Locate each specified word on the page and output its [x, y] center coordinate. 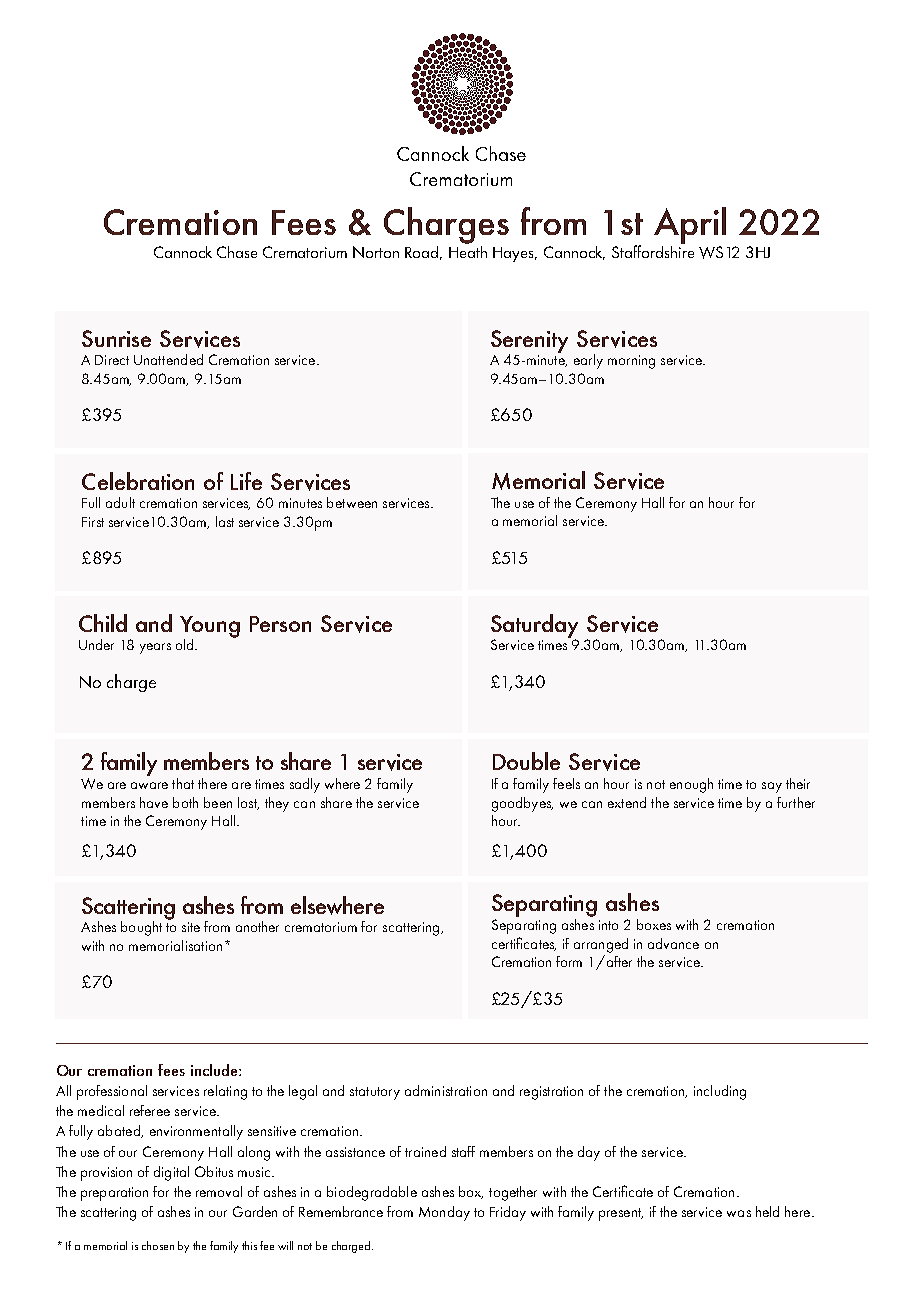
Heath [468, 250]
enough [691, 785]
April [690, 225]
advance [673, 943]
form [569, 961]
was [739, 1213]
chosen [158, 1245]
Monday [444, 1213]
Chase [237, 252]
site [191, 927]
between [352, 502]
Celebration [138, 481]
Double [526, 761]
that [183, 783]
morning [631, 362]
